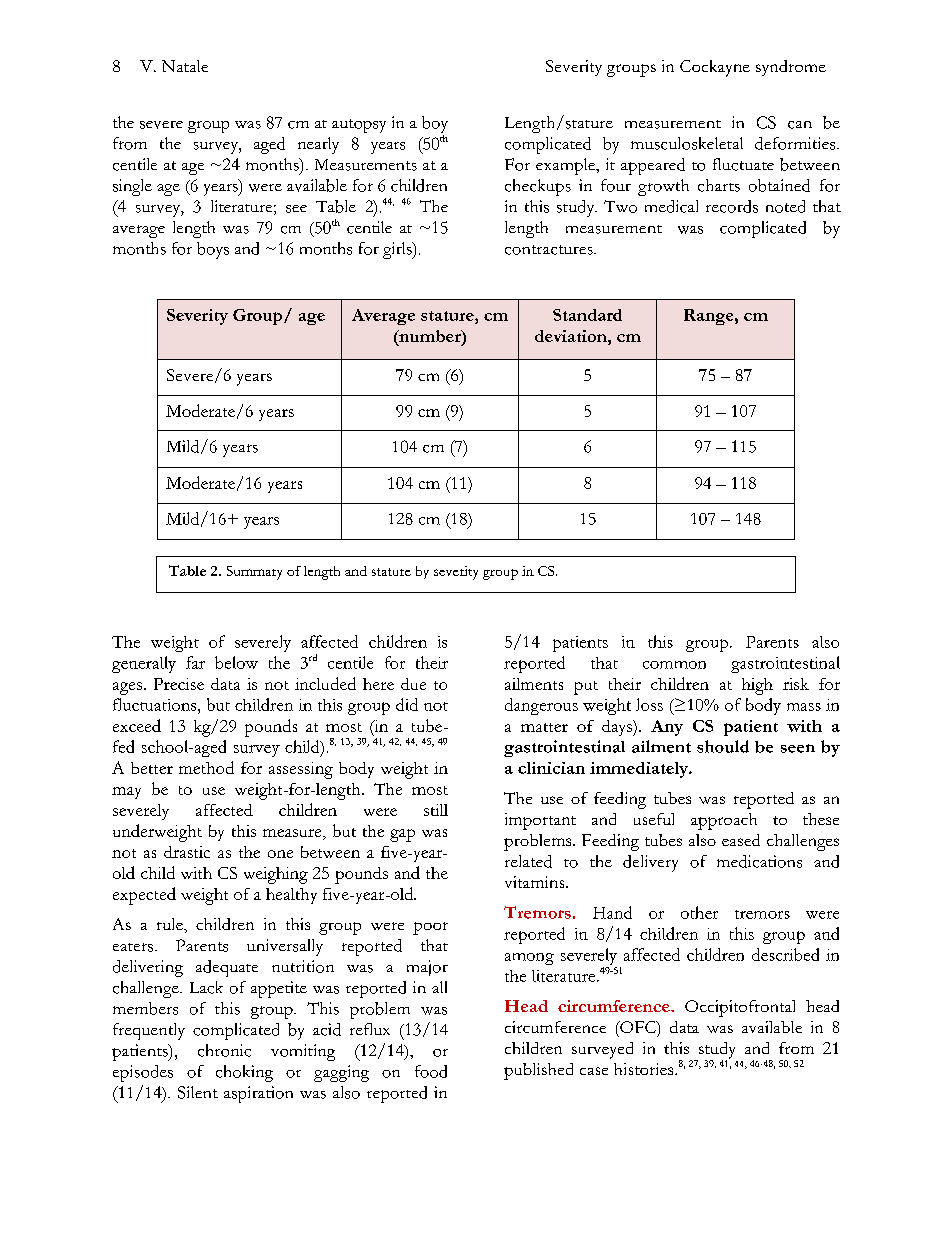  I want to click on histories, so click(645, 1069).
